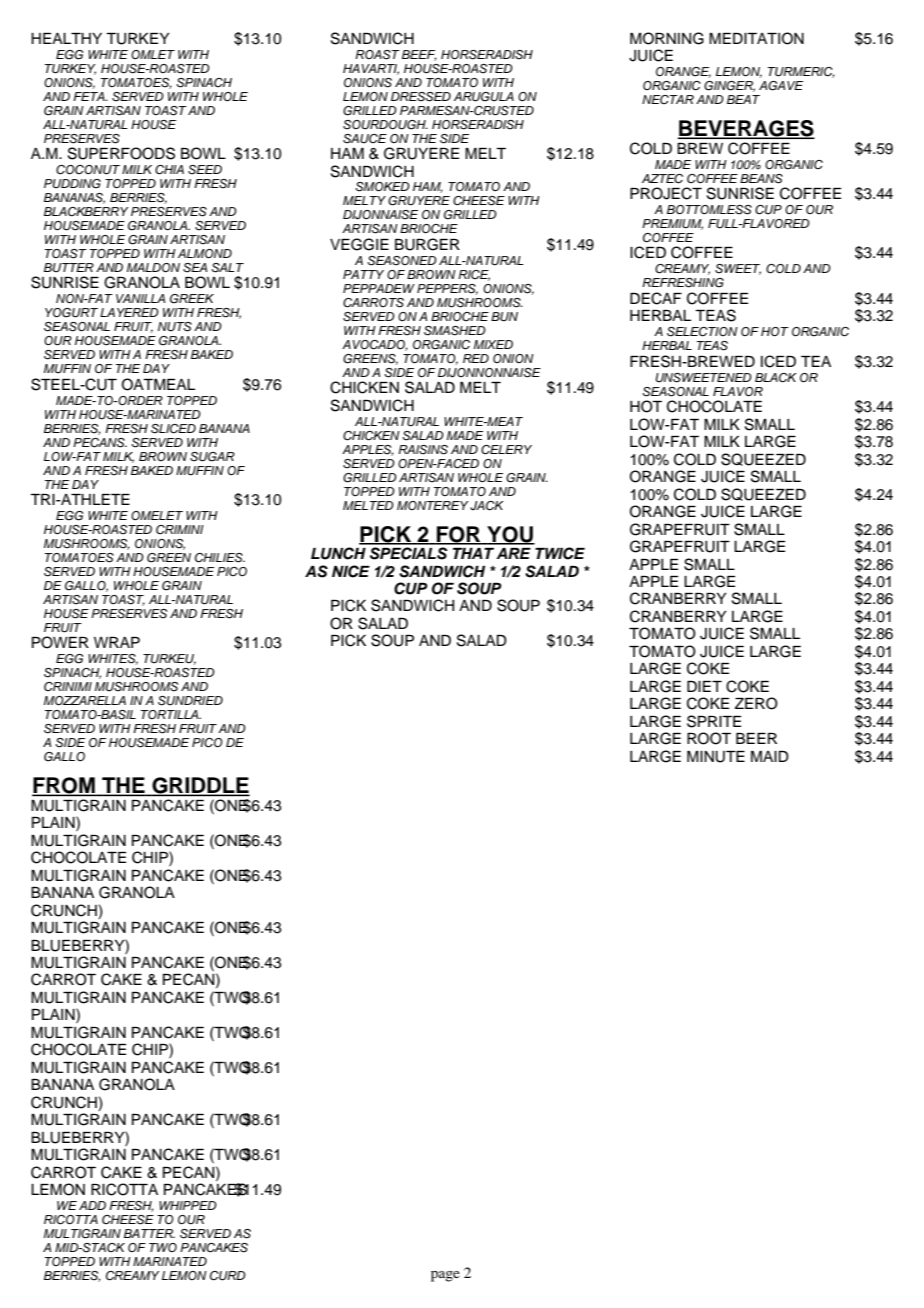 This document has height=1308, width=924. I want to click on FROM, so click(64, 786).
